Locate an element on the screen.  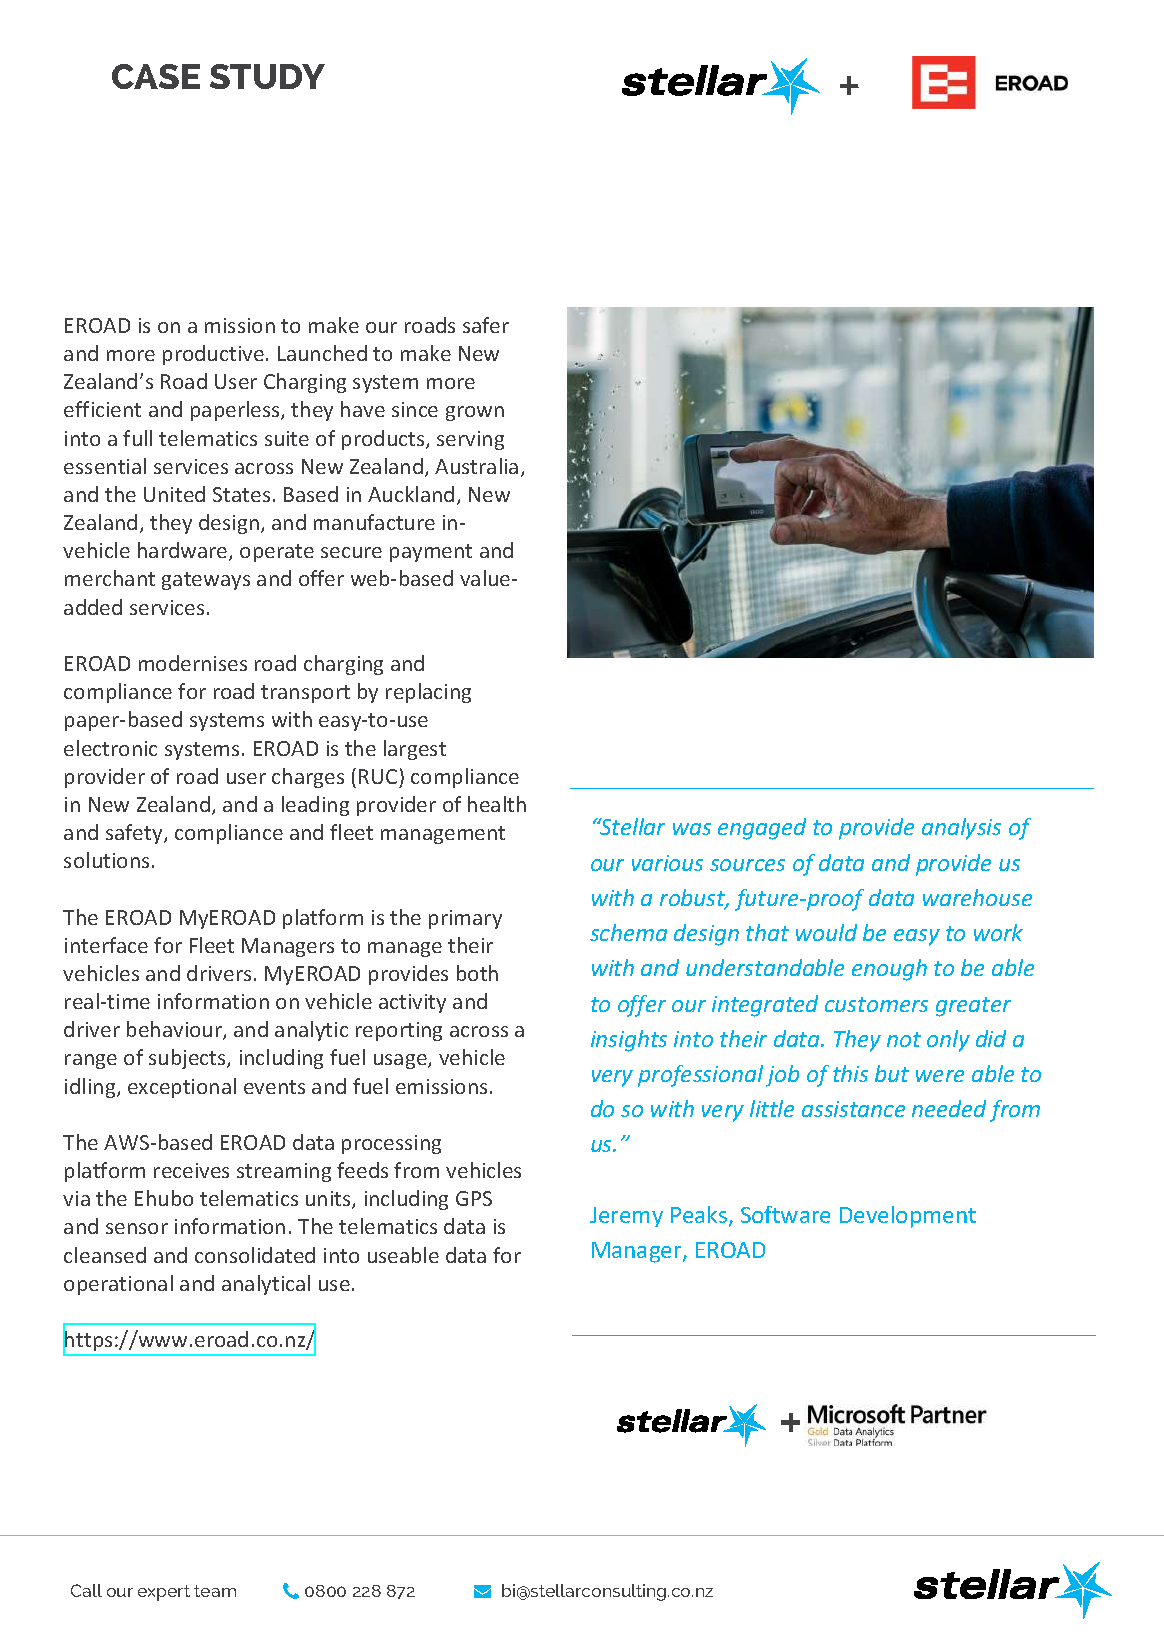
Australia is located at coordinates (476, 466).
